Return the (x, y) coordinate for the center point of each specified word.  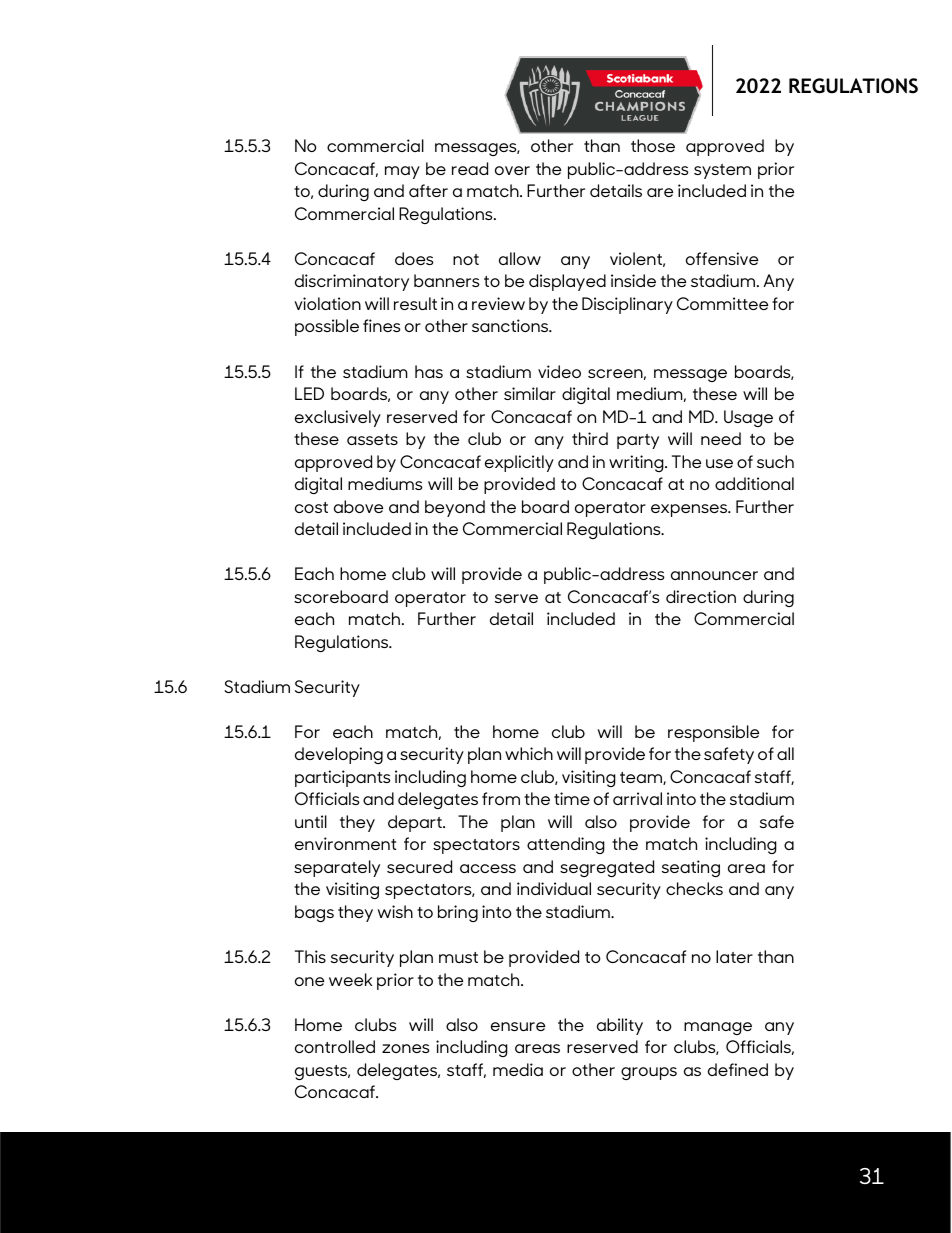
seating (691, 868)
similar (530, 393)
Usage (748, 418)
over (512, 170)
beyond (455, 508)
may (402, 172)
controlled (335, 1046)
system (722, 171)
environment (345, 843)
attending (566, 845)
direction (701, 596)
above (358, 506)
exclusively (338, 418)
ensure (518, 1026)
